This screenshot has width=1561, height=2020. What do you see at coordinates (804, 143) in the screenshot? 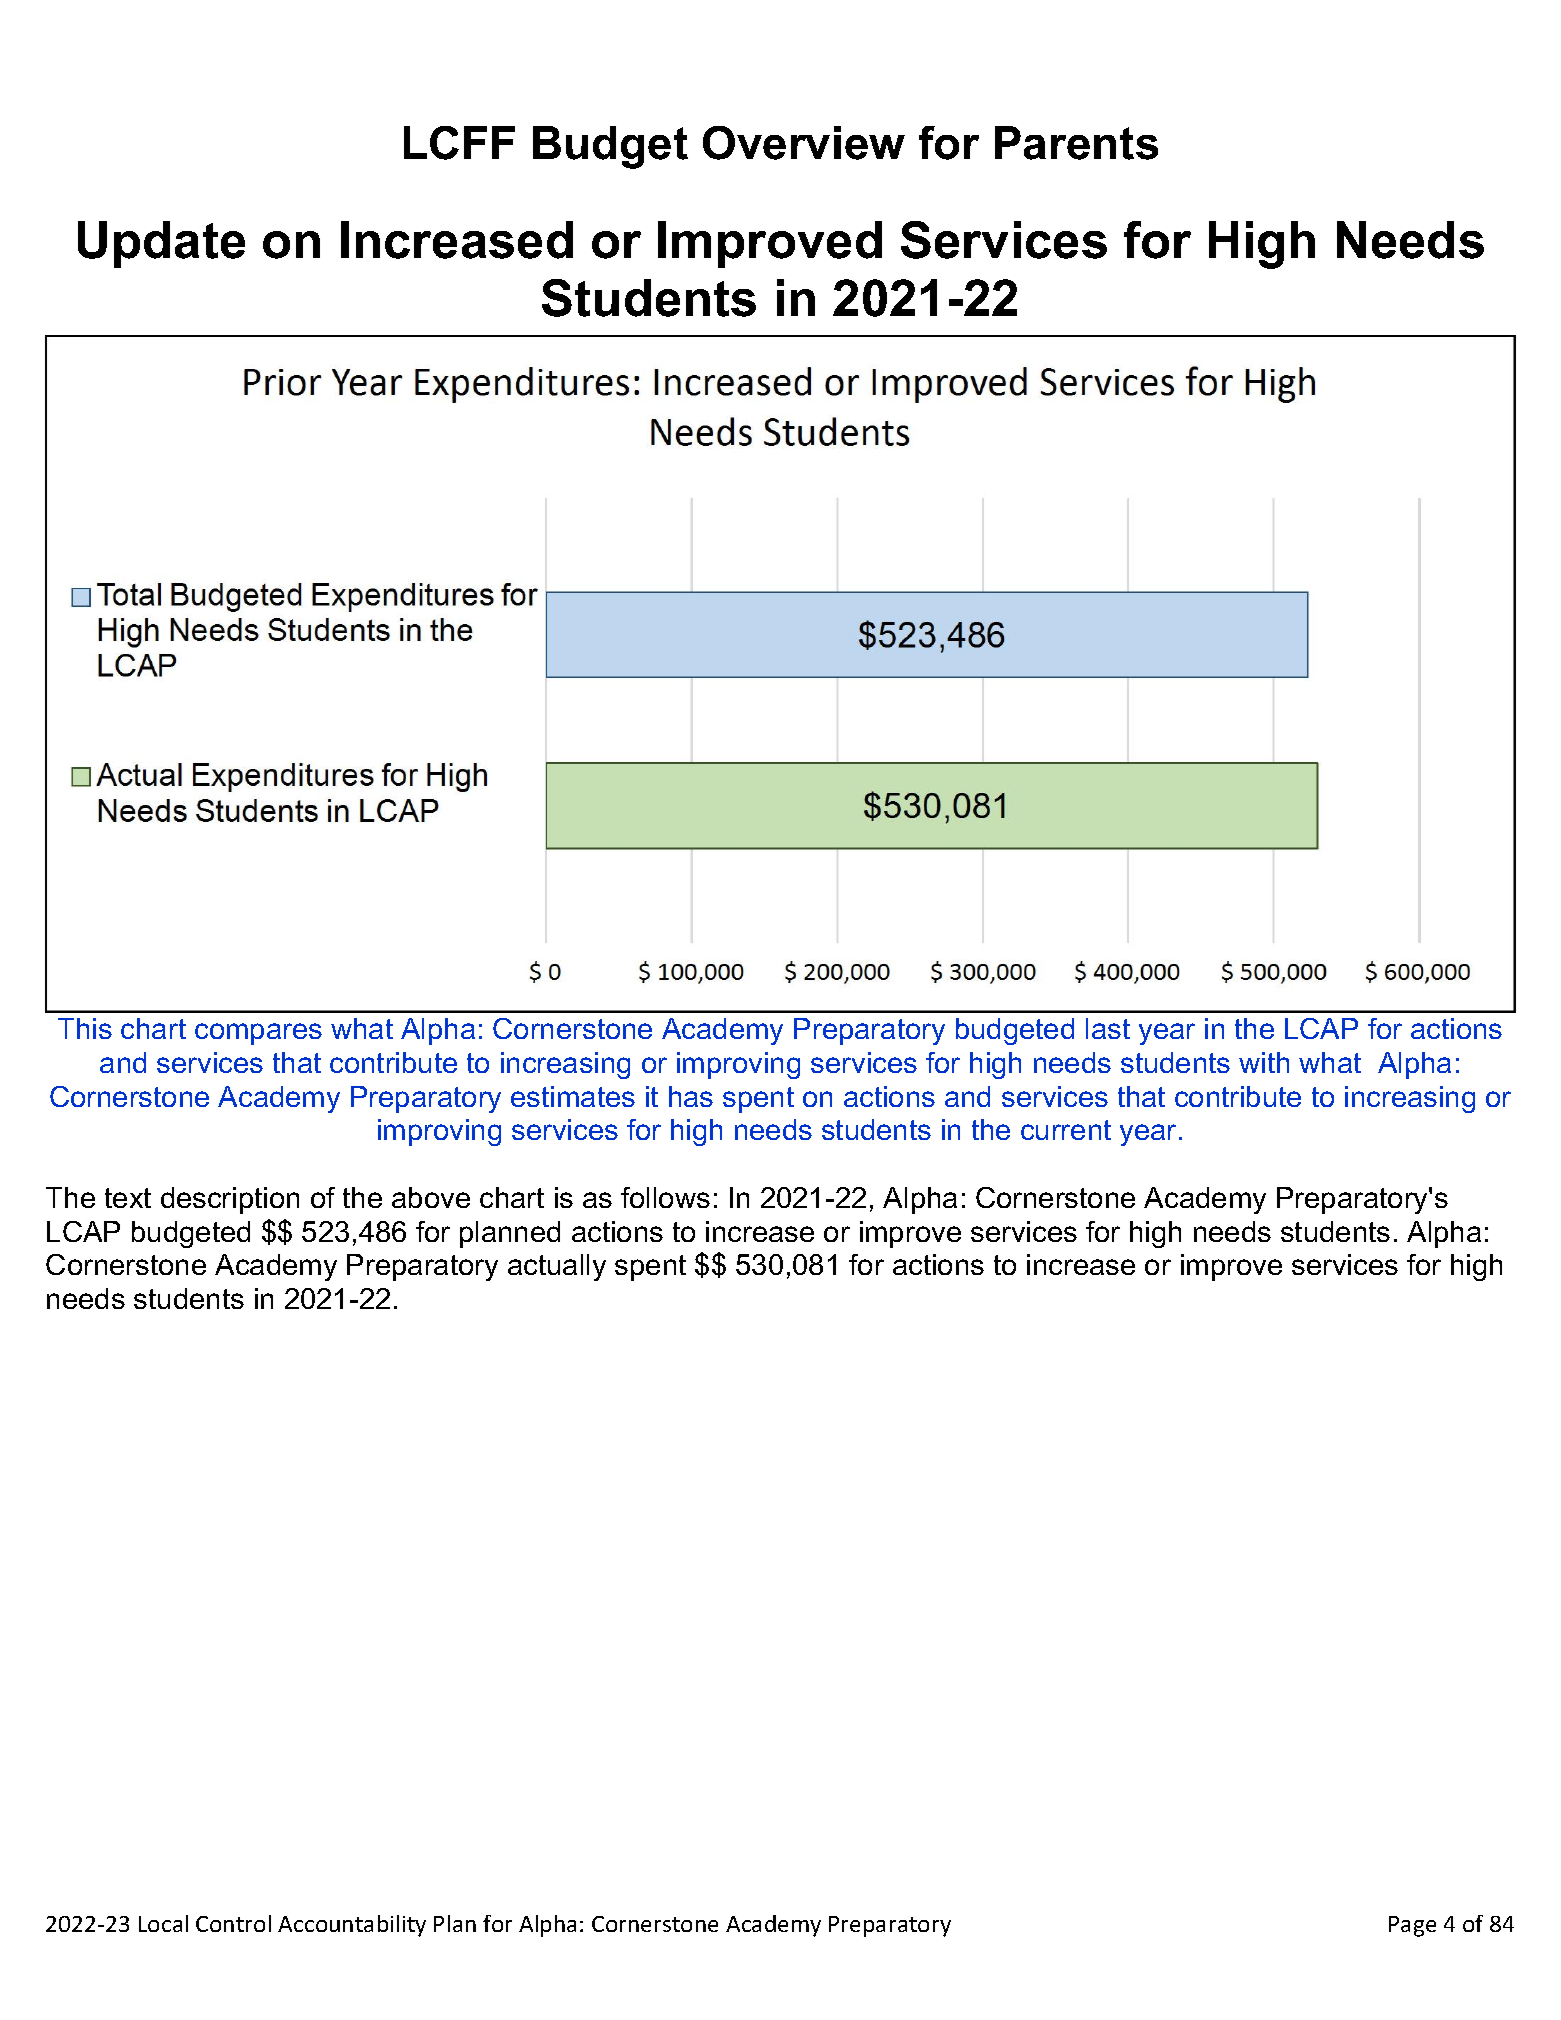
I see `Overview` at bounding box center [804, 143].
